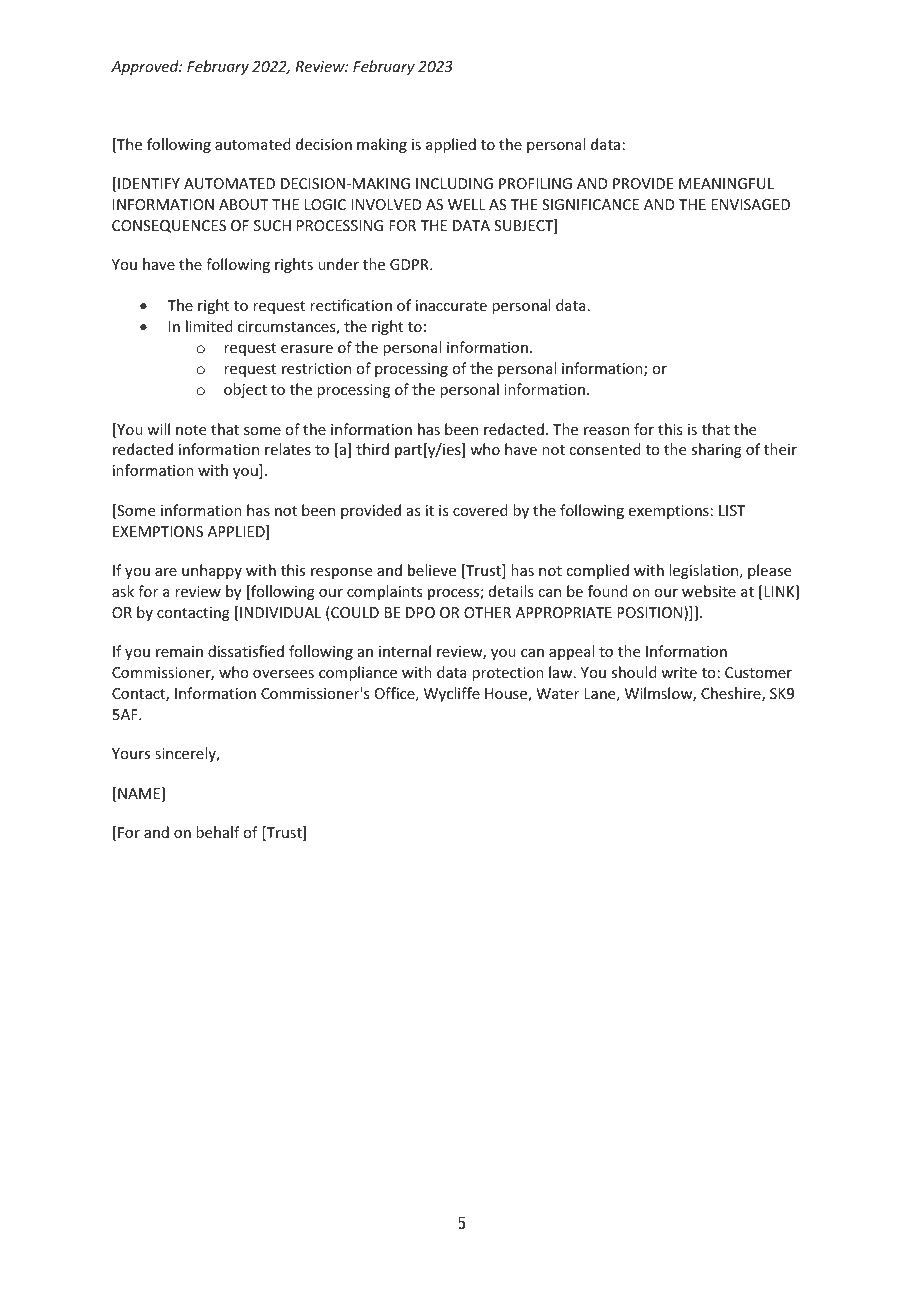  Describe the element at coordinates (372, 449) in the screenshot. I see `third` at that location.
